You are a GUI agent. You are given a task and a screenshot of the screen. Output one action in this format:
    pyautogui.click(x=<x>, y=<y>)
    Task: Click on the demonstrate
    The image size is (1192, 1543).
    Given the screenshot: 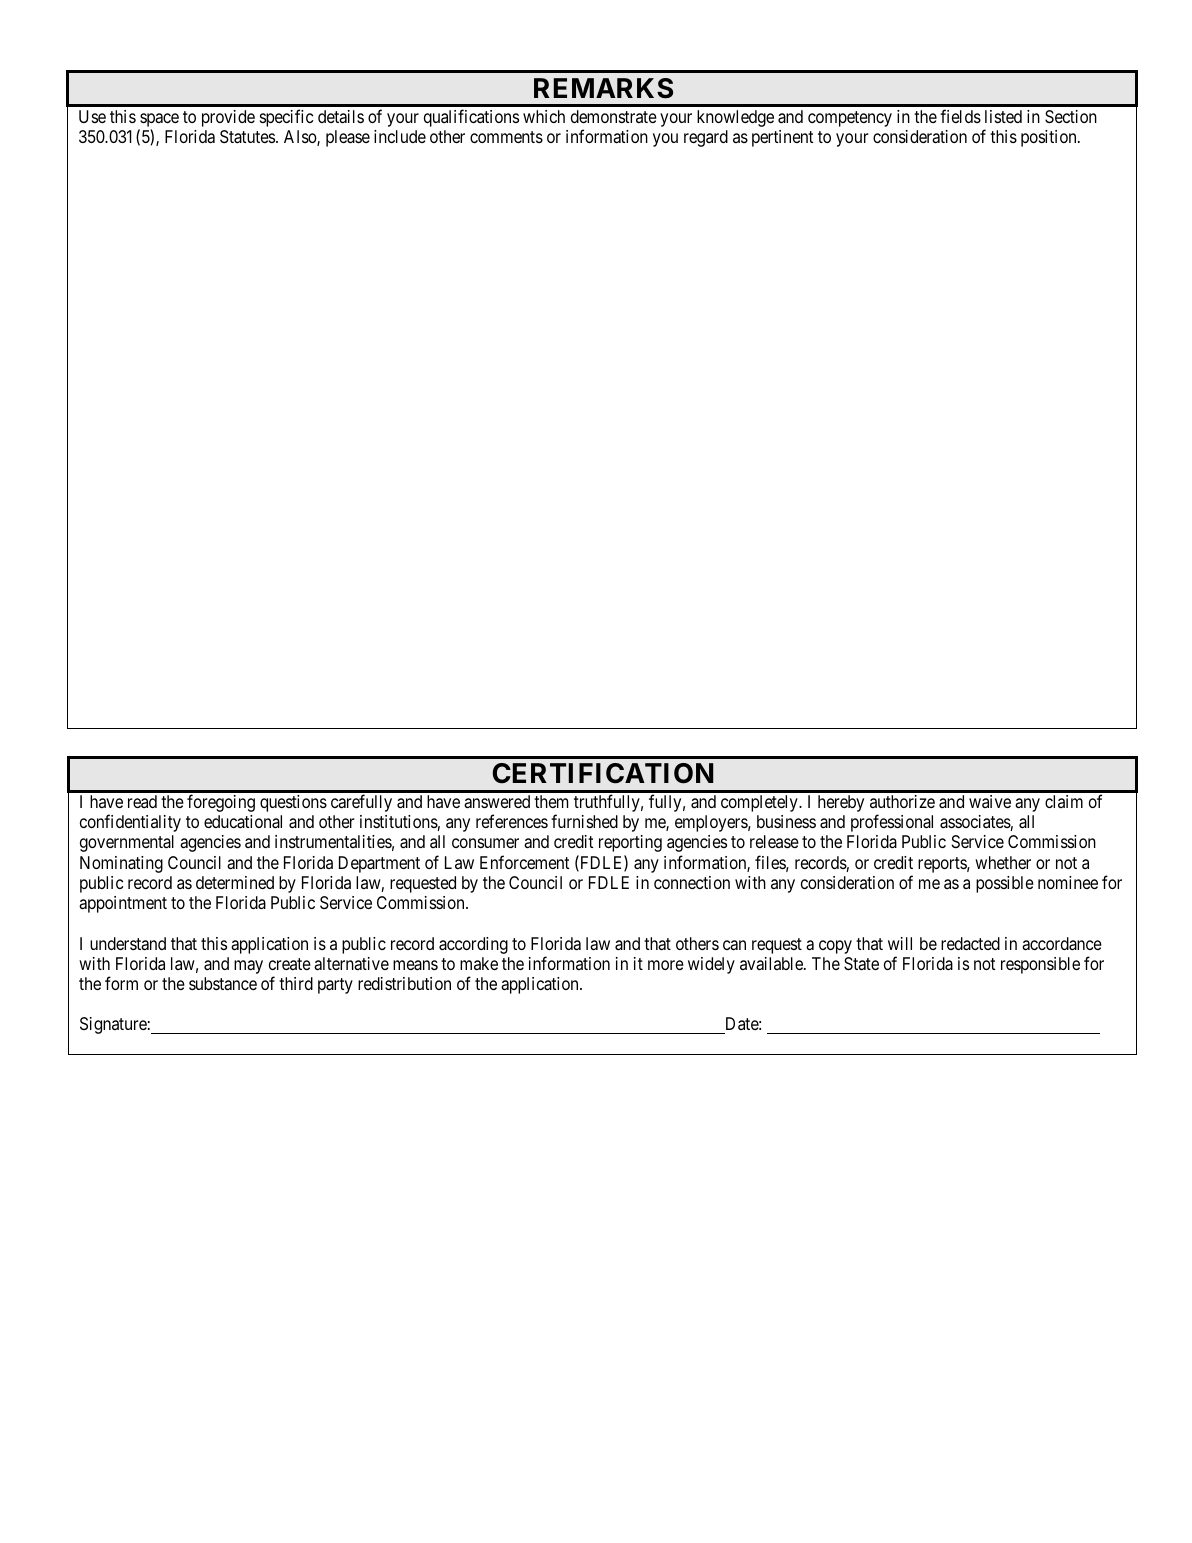 What is the action you would take?
    pyautogui.click(x=614, y=116)
